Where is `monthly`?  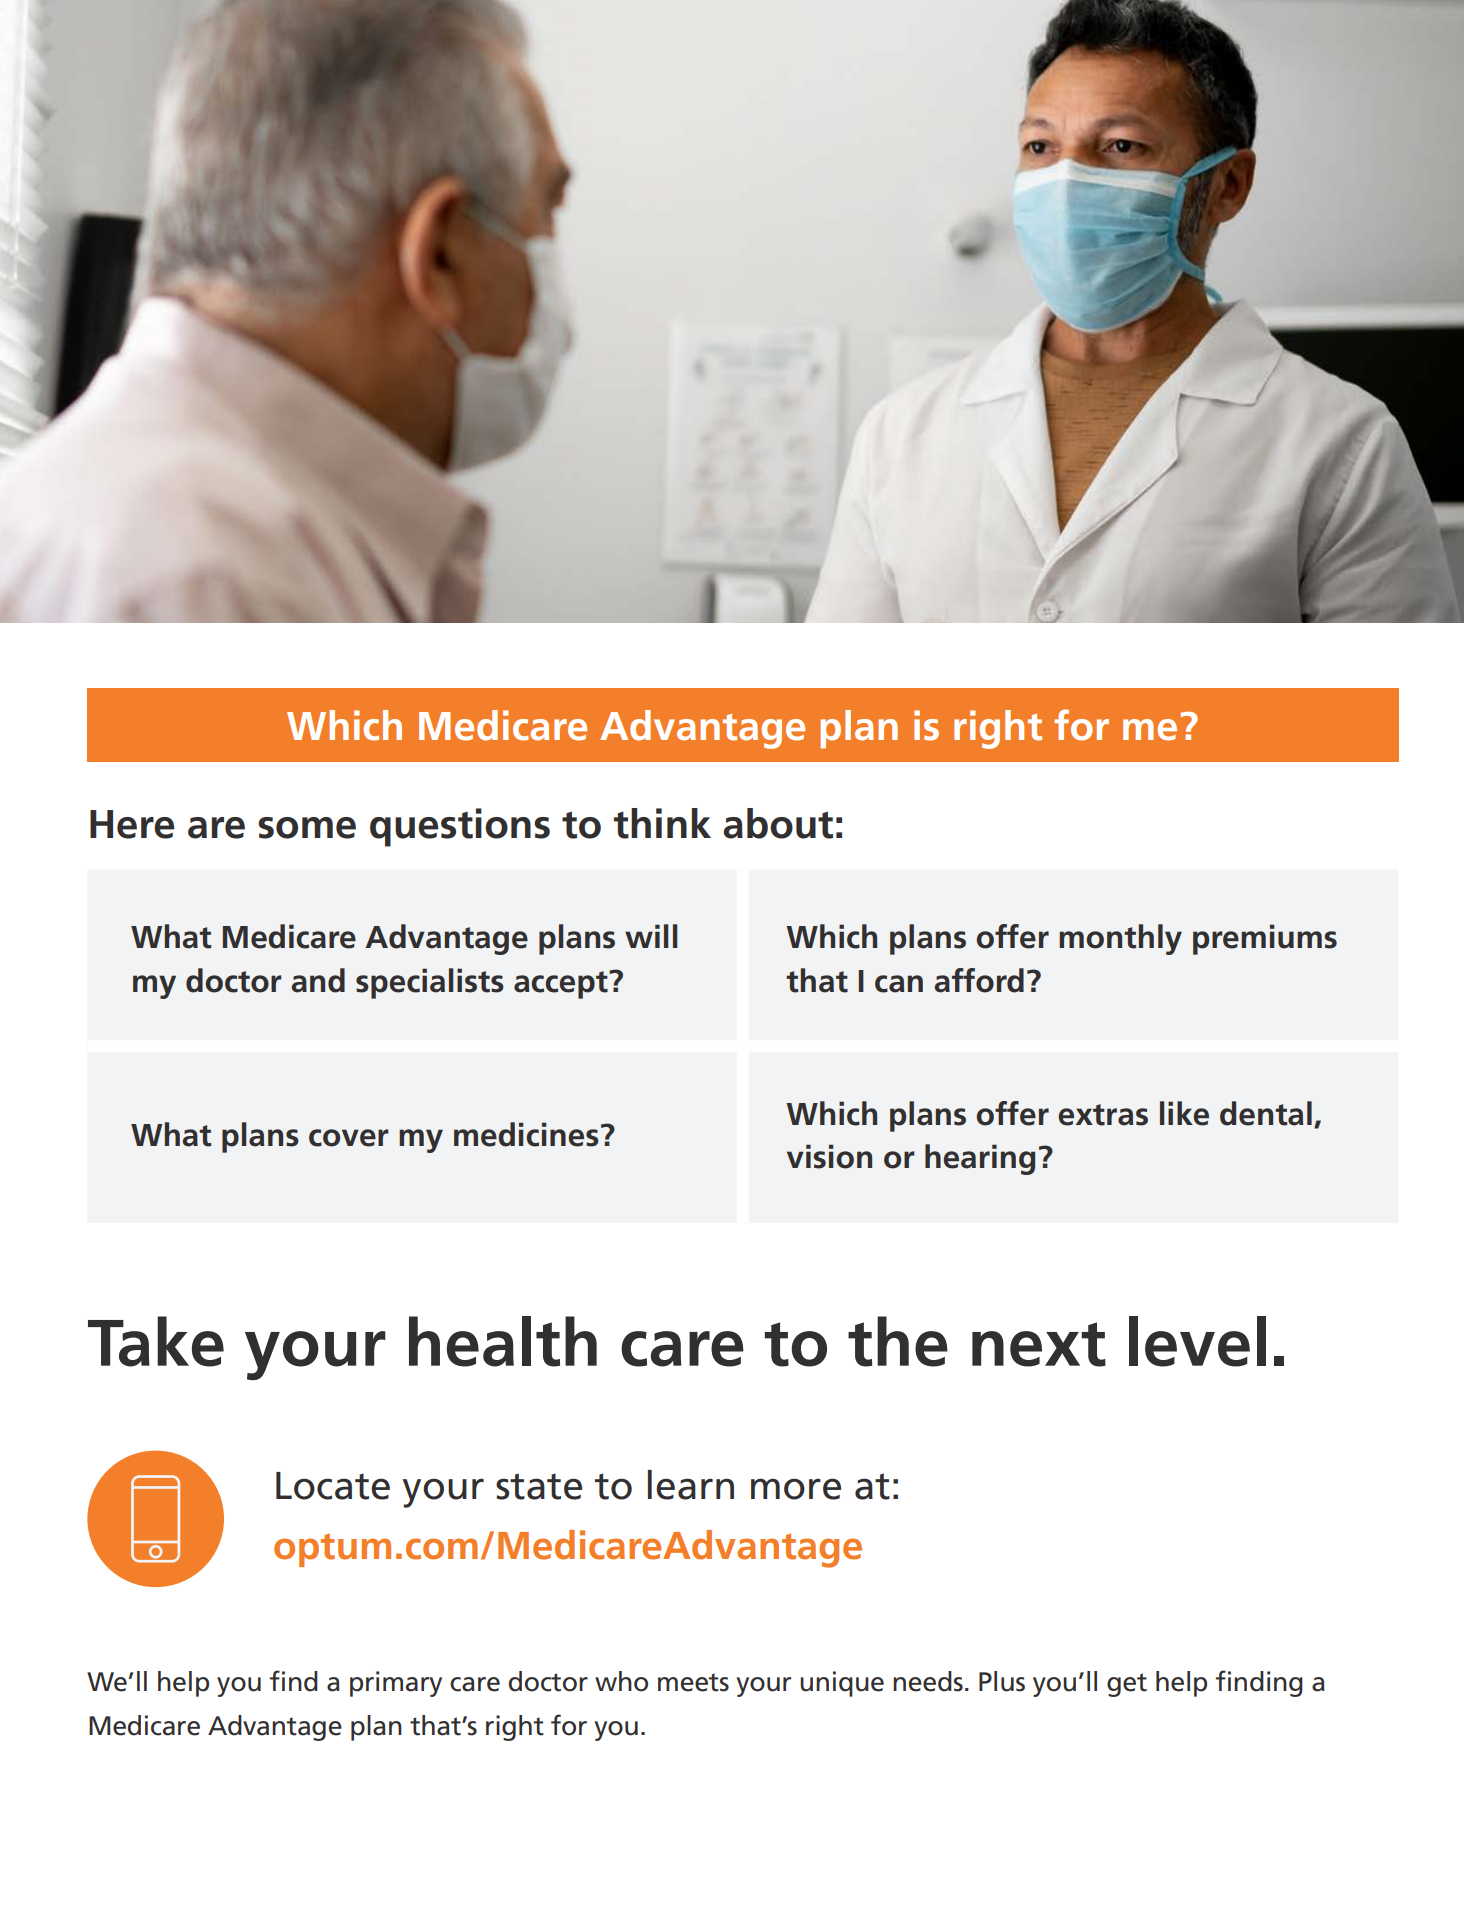
monthly is located at coordinates (1120, 939).
